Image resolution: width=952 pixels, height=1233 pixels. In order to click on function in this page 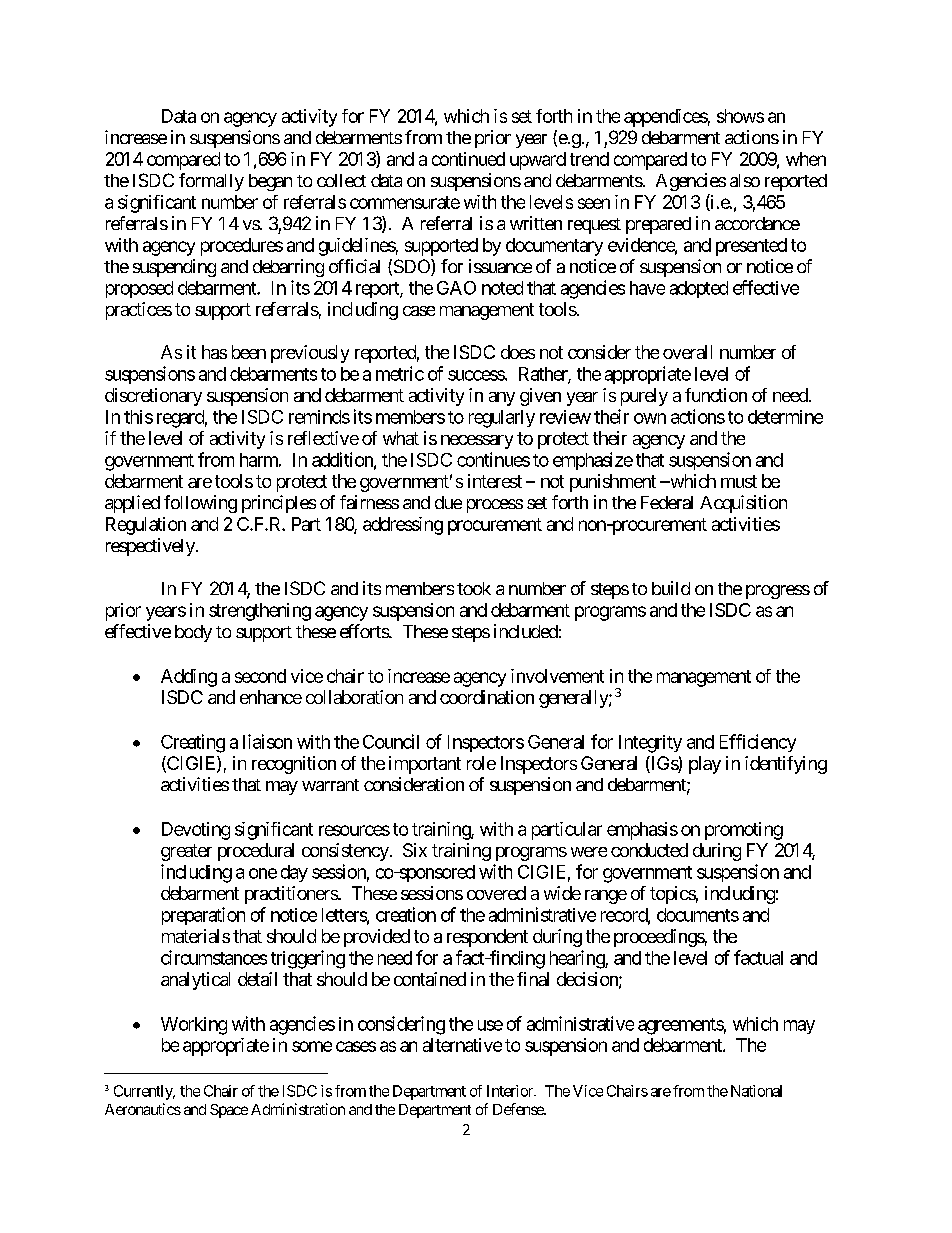, I will do `click(716, 395)`.
